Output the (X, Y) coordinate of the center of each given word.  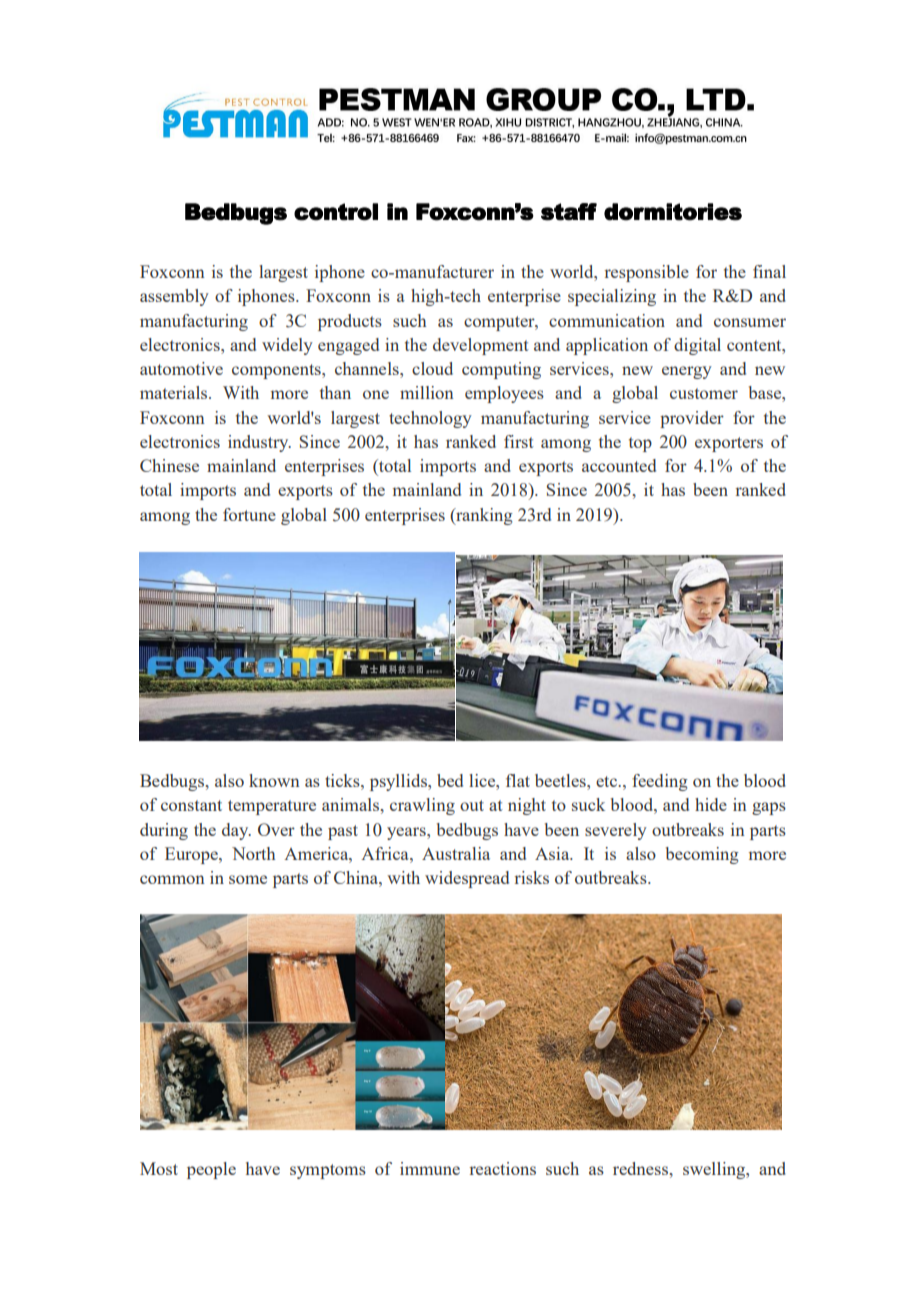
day (236, 831)
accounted (619, 465)
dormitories (673, 212)
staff (569, 212)
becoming (702, 855)
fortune (249, 514)
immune (430, 1168)
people (211, 1170)
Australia (456, 853)
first (519, 441)
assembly (174, 297)
